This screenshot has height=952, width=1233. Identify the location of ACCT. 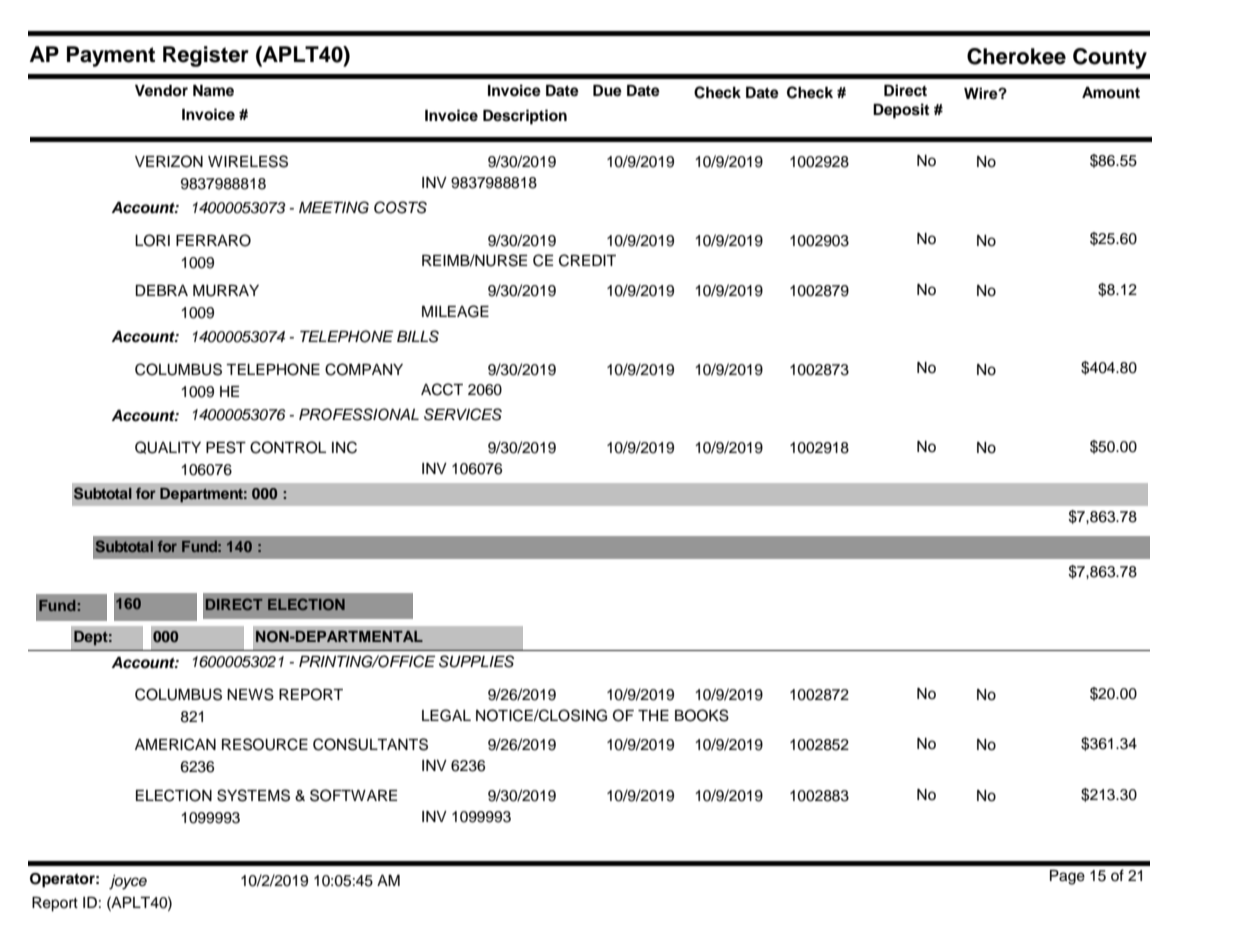
(442, 389).
